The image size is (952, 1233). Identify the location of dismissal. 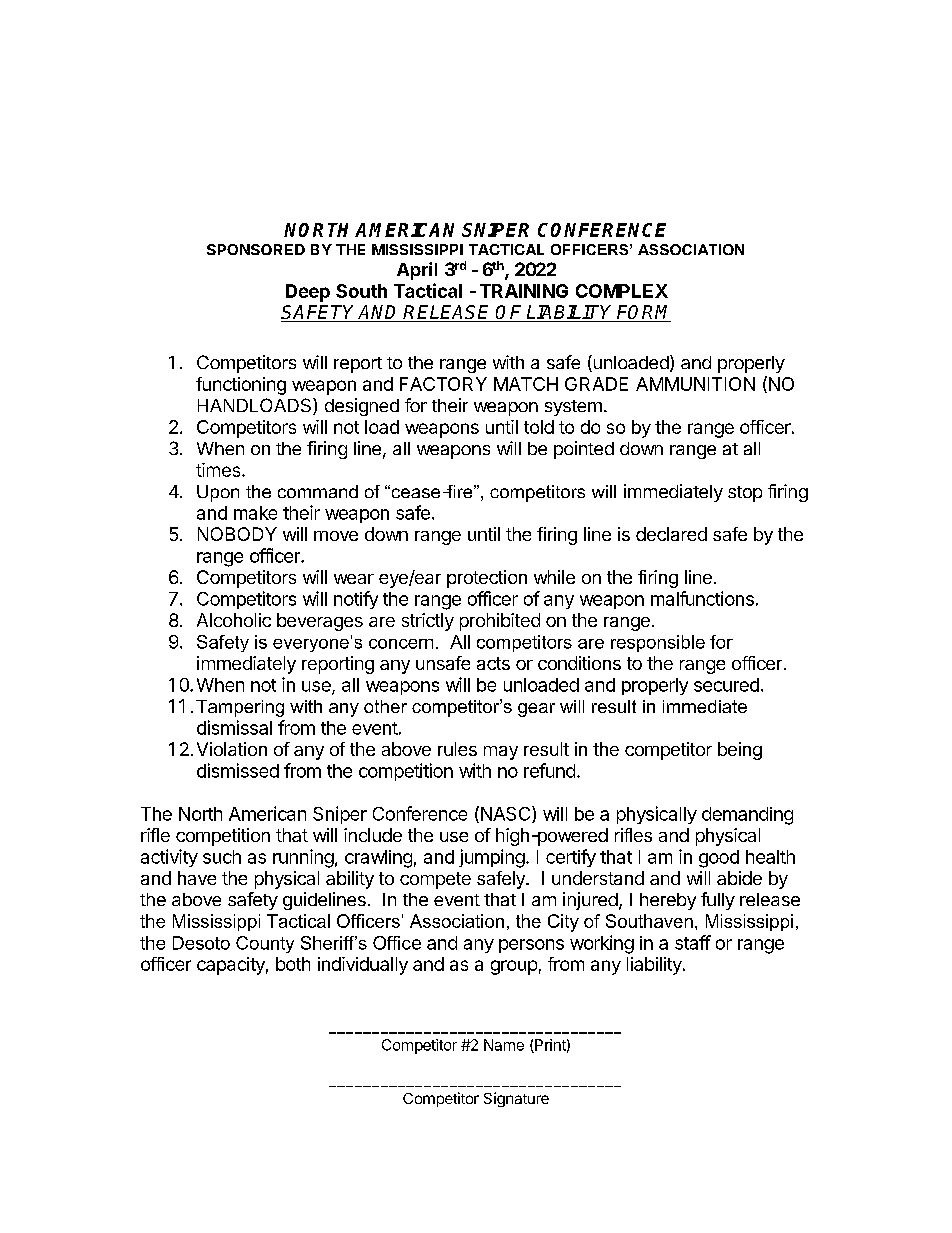
(234, 727).
